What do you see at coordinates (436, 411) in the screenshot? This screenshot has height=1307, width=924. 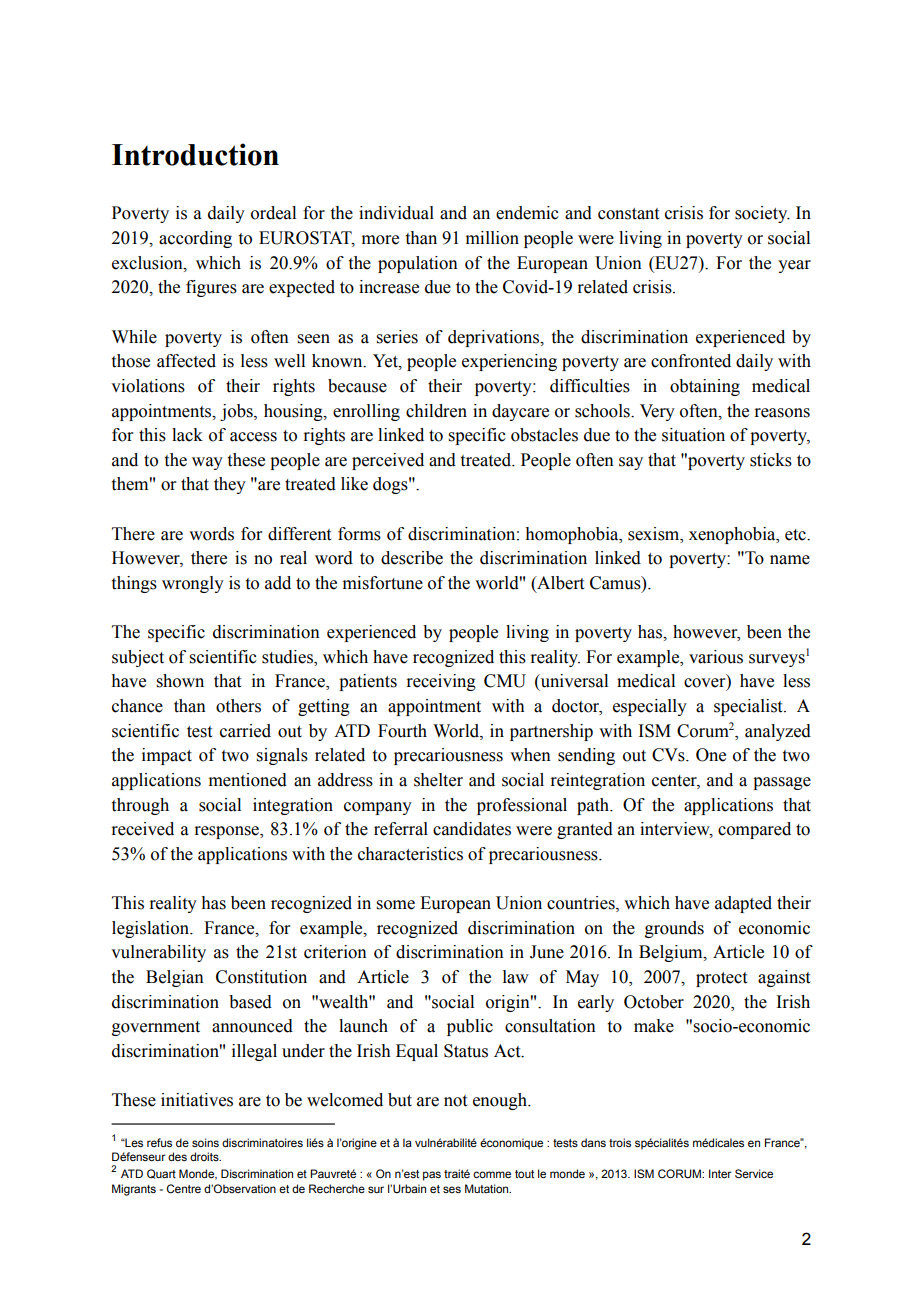 I see `children` at bounding box center [436, 411].
